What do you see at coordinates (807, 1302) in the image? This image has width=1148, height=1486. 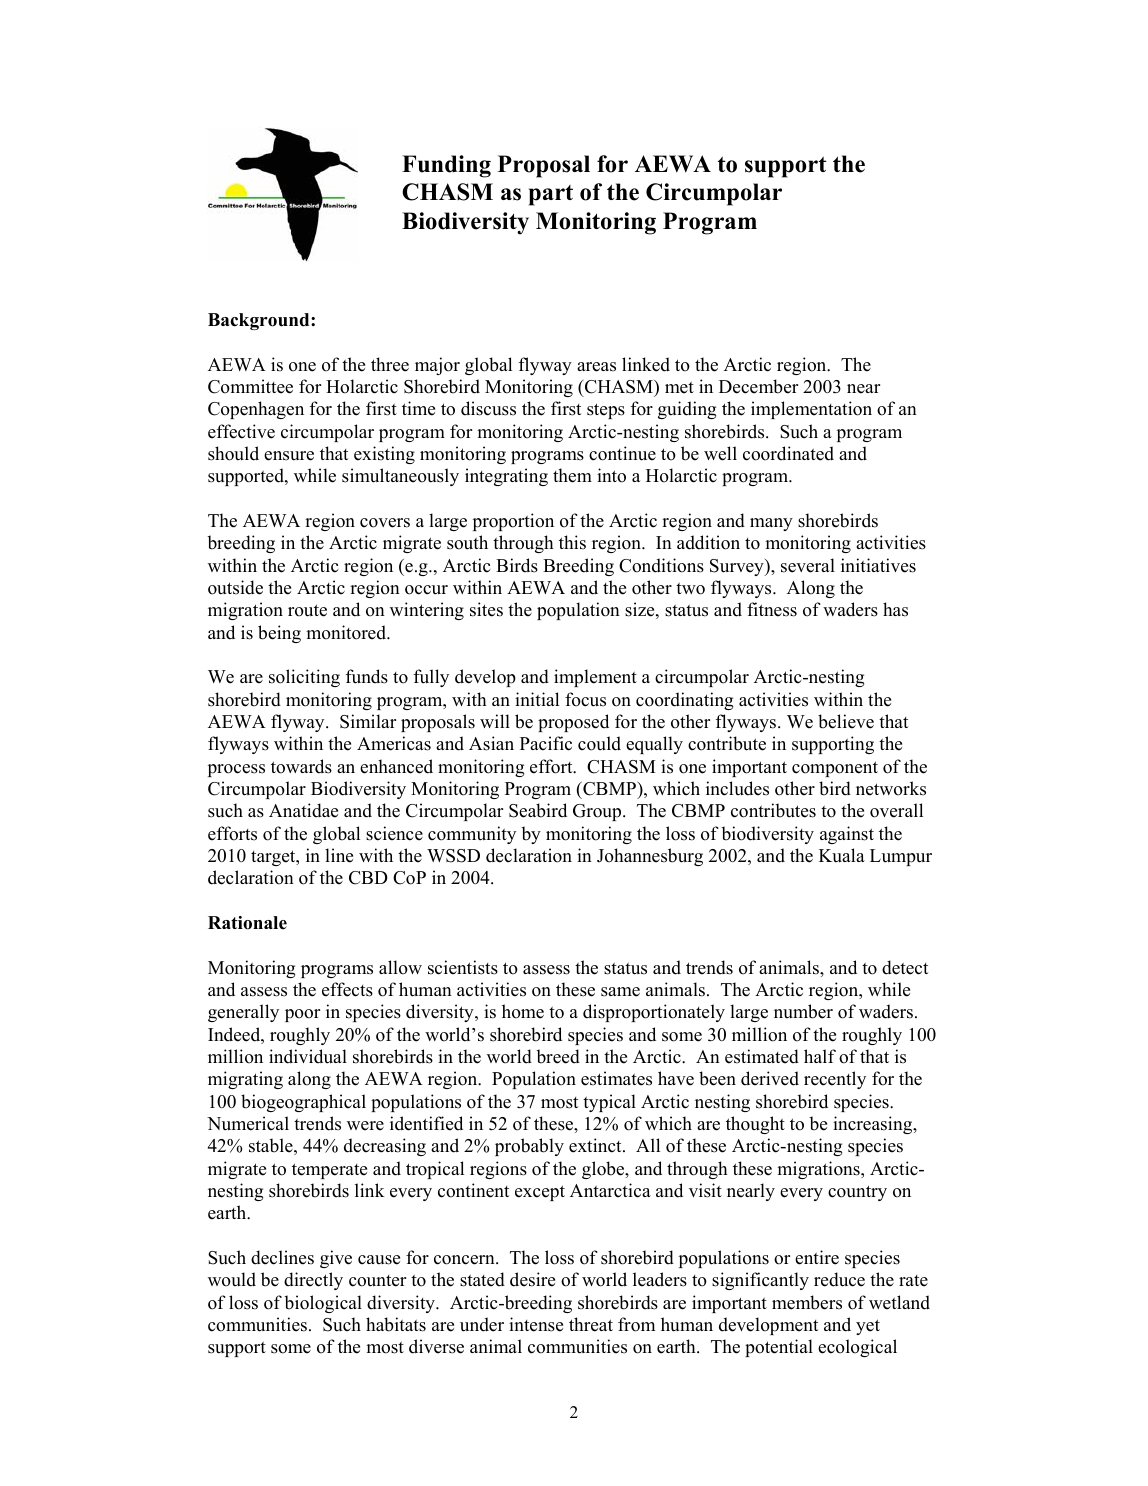 I see `members` at bounding box center [807, 1302].
